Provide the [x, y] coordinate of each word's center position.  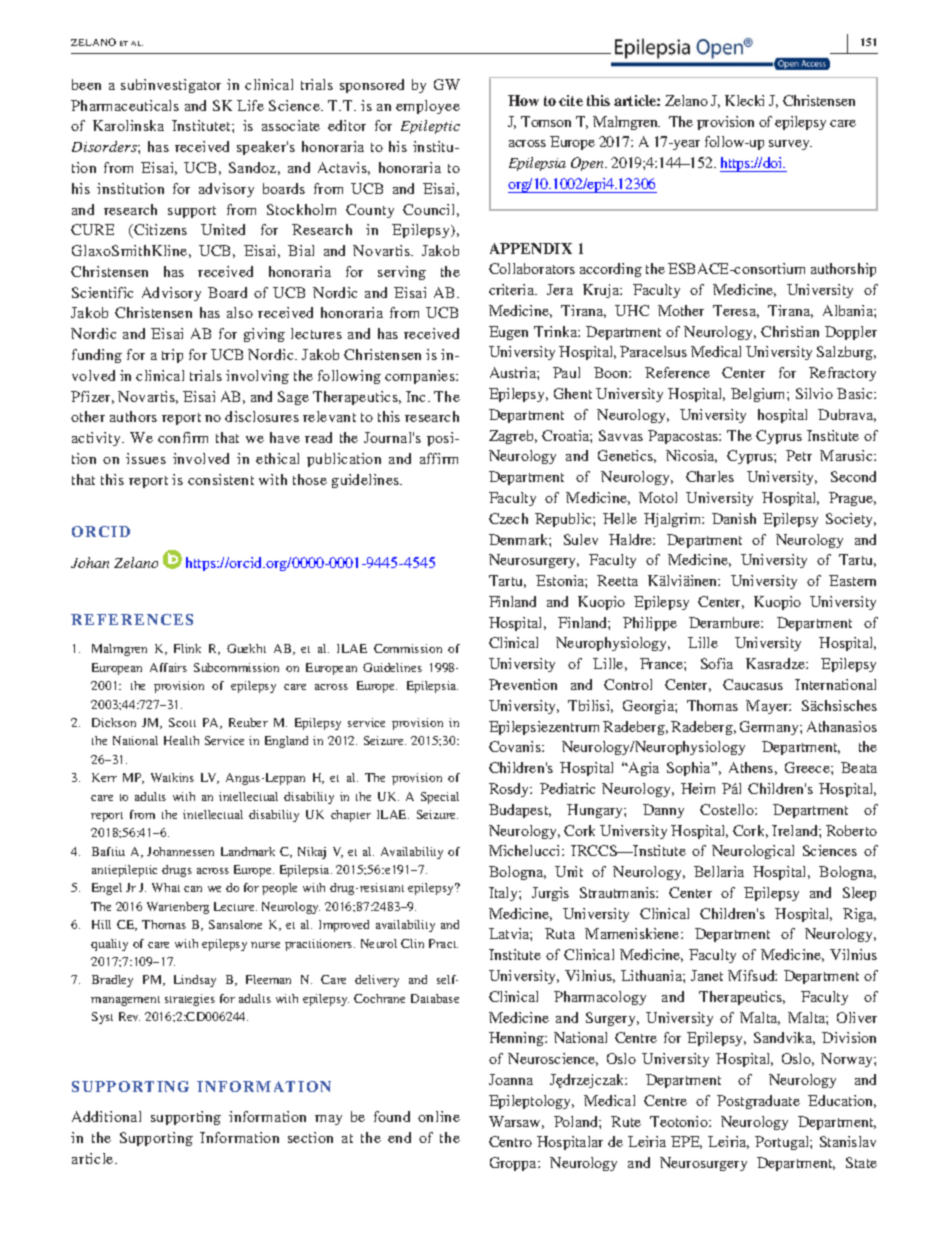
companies [421, 377]
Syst [102, 1018]
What [166, 887]
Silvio [814, 393]
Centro [510, 1141]
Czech [508, 518]
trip [172, 356]
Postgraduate [758, 1102]
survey [790, 145]
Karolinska [128, 125]
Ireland [796, 830]
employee [428, 107]
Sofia [717, 663]
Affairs [168, 667]
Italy [504, 894]
